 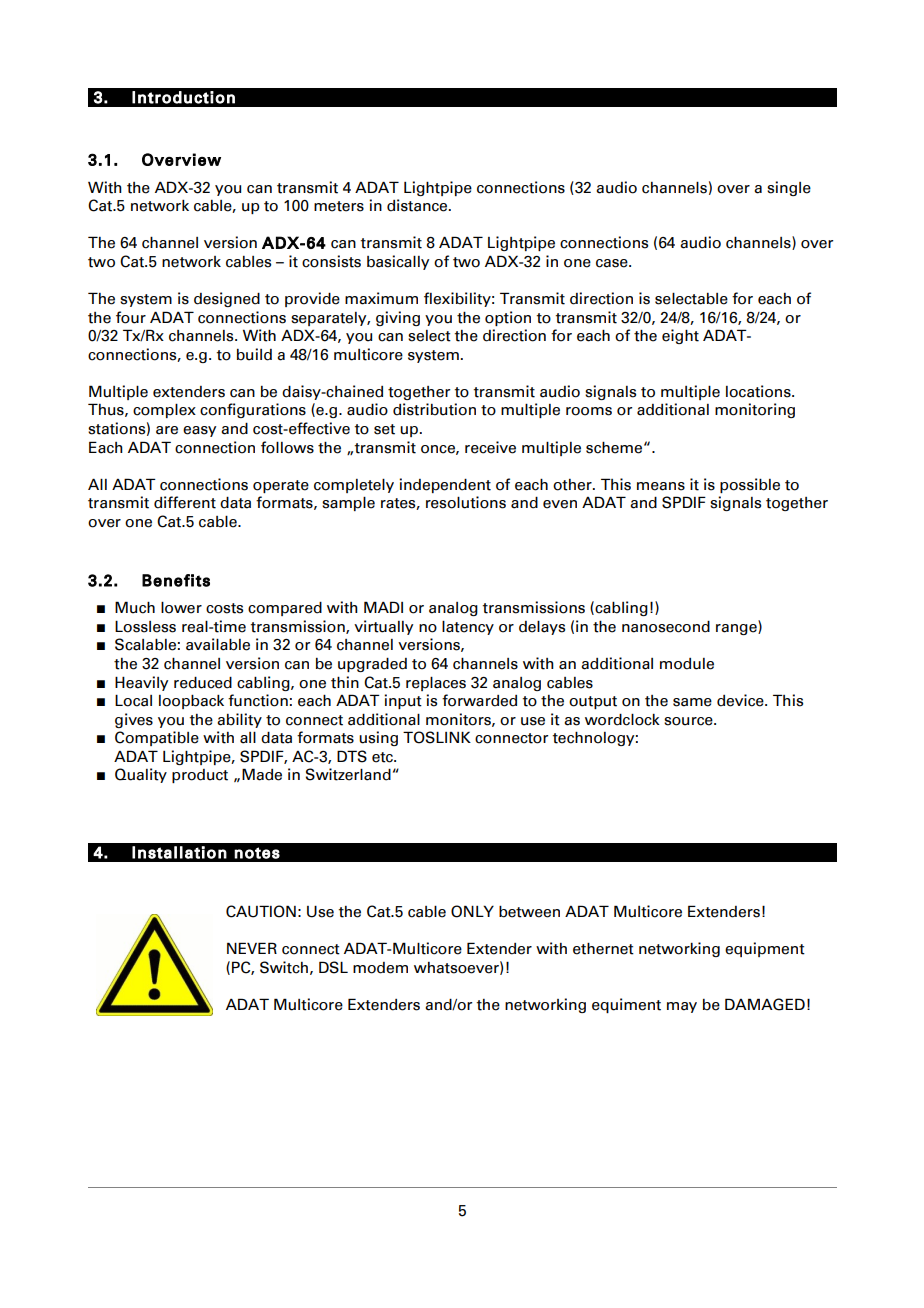 What do you see at coordinates (339, 206) in the image?
I see `meters` at bounding box center [339, 206].
